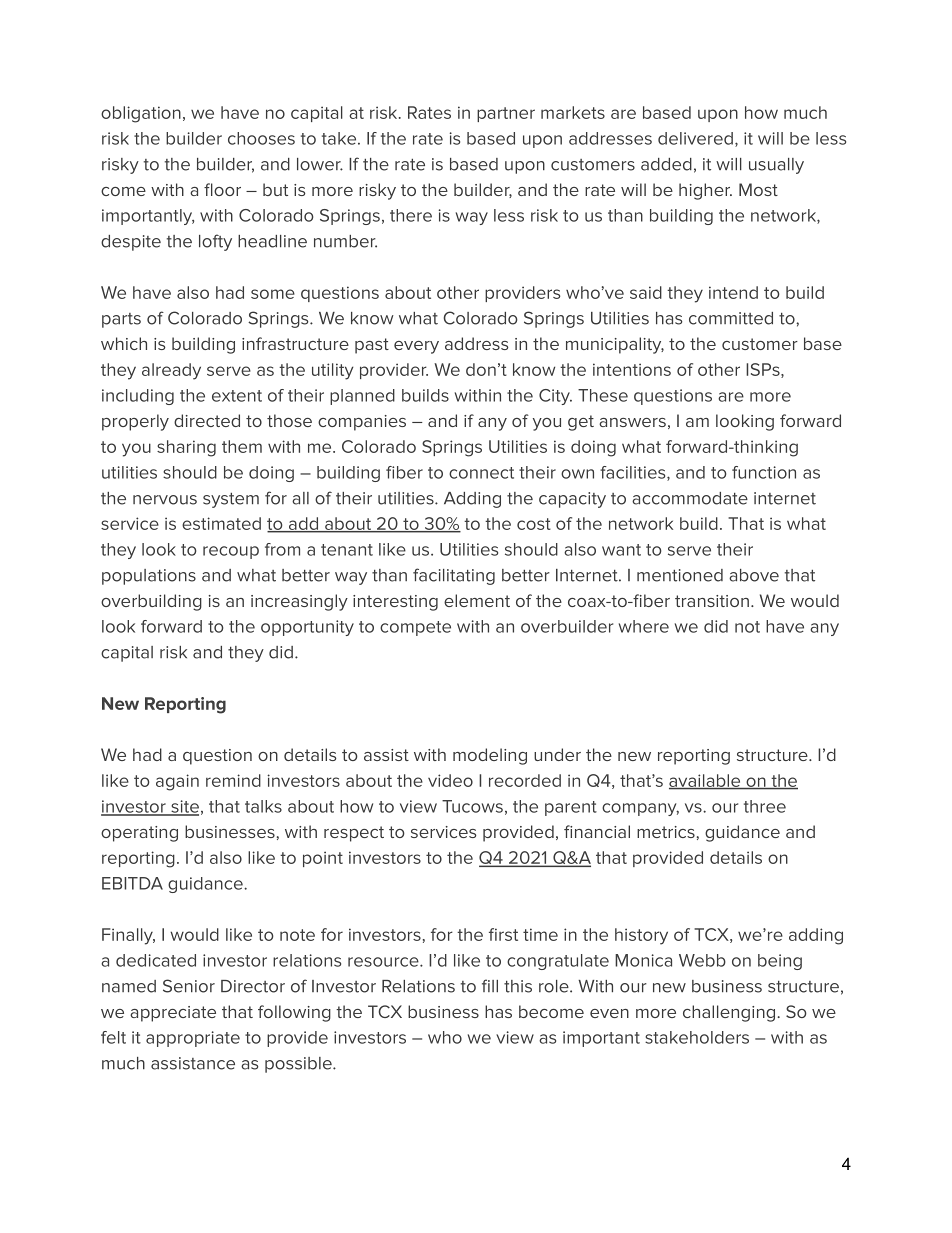  Describe the element at coordinates (141, 114) in the screenshot. I see `obligation` at that location.
